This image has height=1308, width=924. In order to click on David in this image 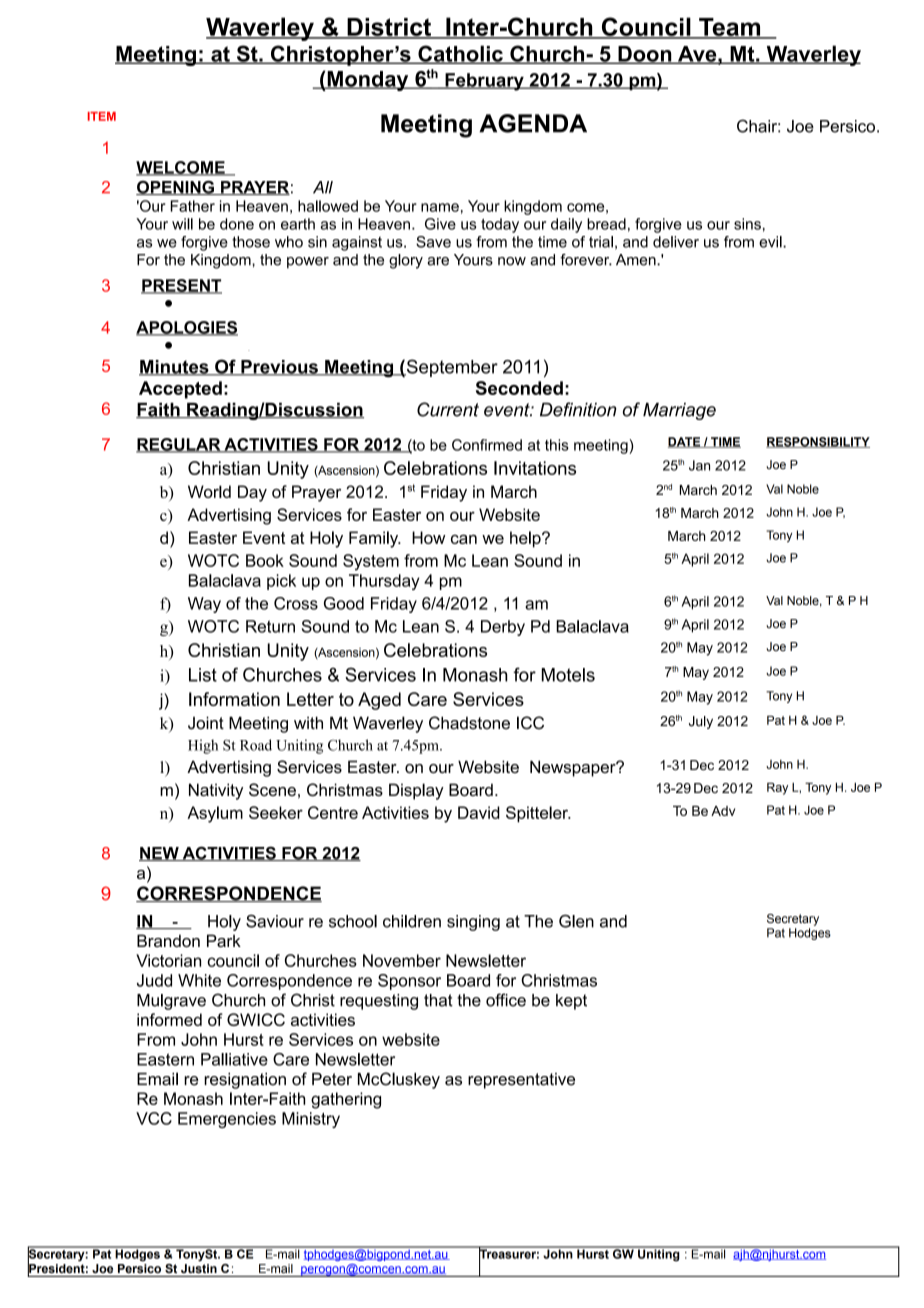, I will do `click(479, 812)`.
